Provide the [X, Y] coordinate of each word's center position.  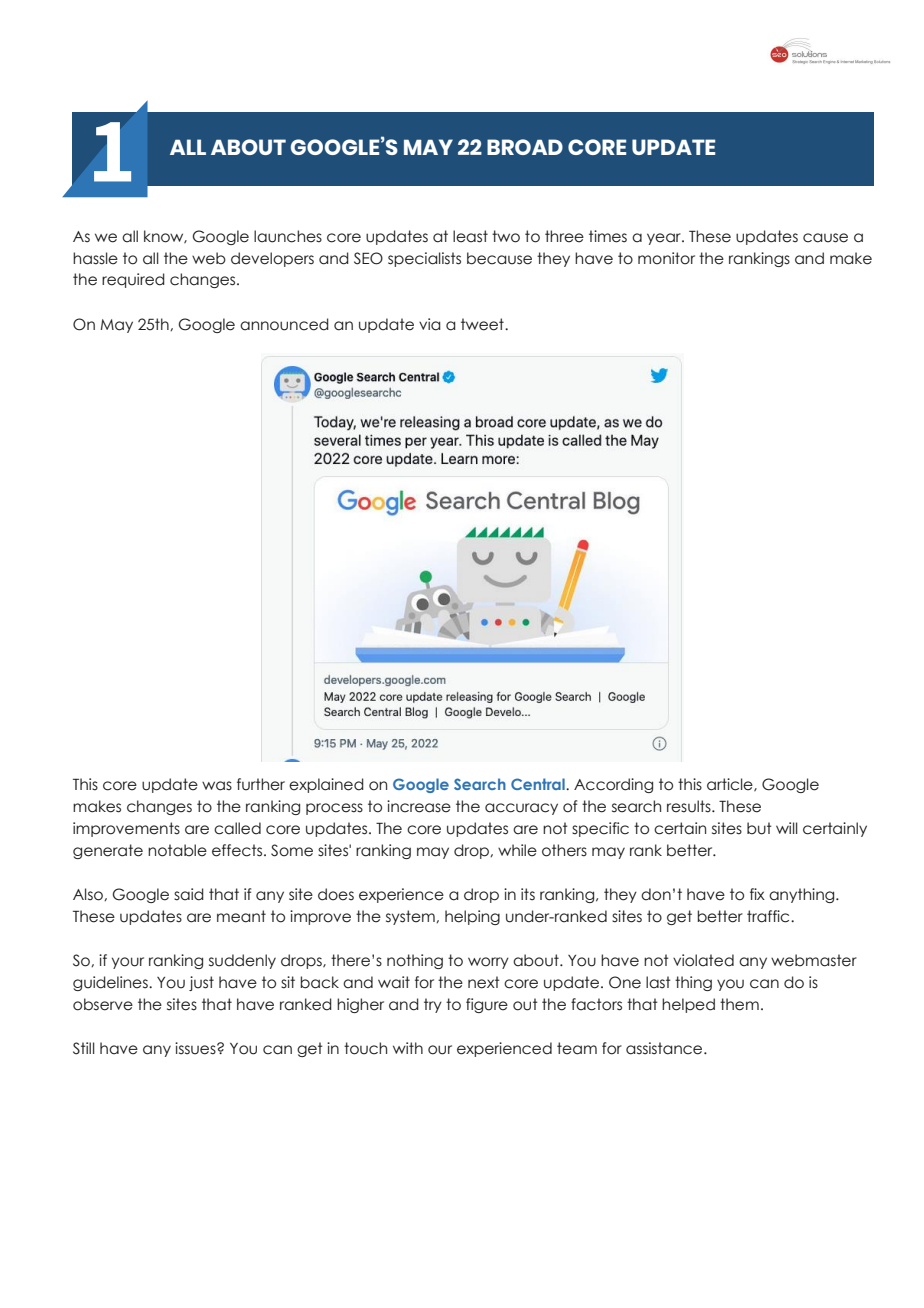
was [217, 786]
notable [177, 850]
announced [284, 324]
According [613, 785]
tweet [483, 324]
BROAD [525, 147]
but [759, 828]
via [430, 324]
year [665, 239]
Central [539, 784]
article [731, 784]
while [517, 850]
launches [288, 236]
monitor [666, 258]
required [133, 280]
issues [196, 1048]
